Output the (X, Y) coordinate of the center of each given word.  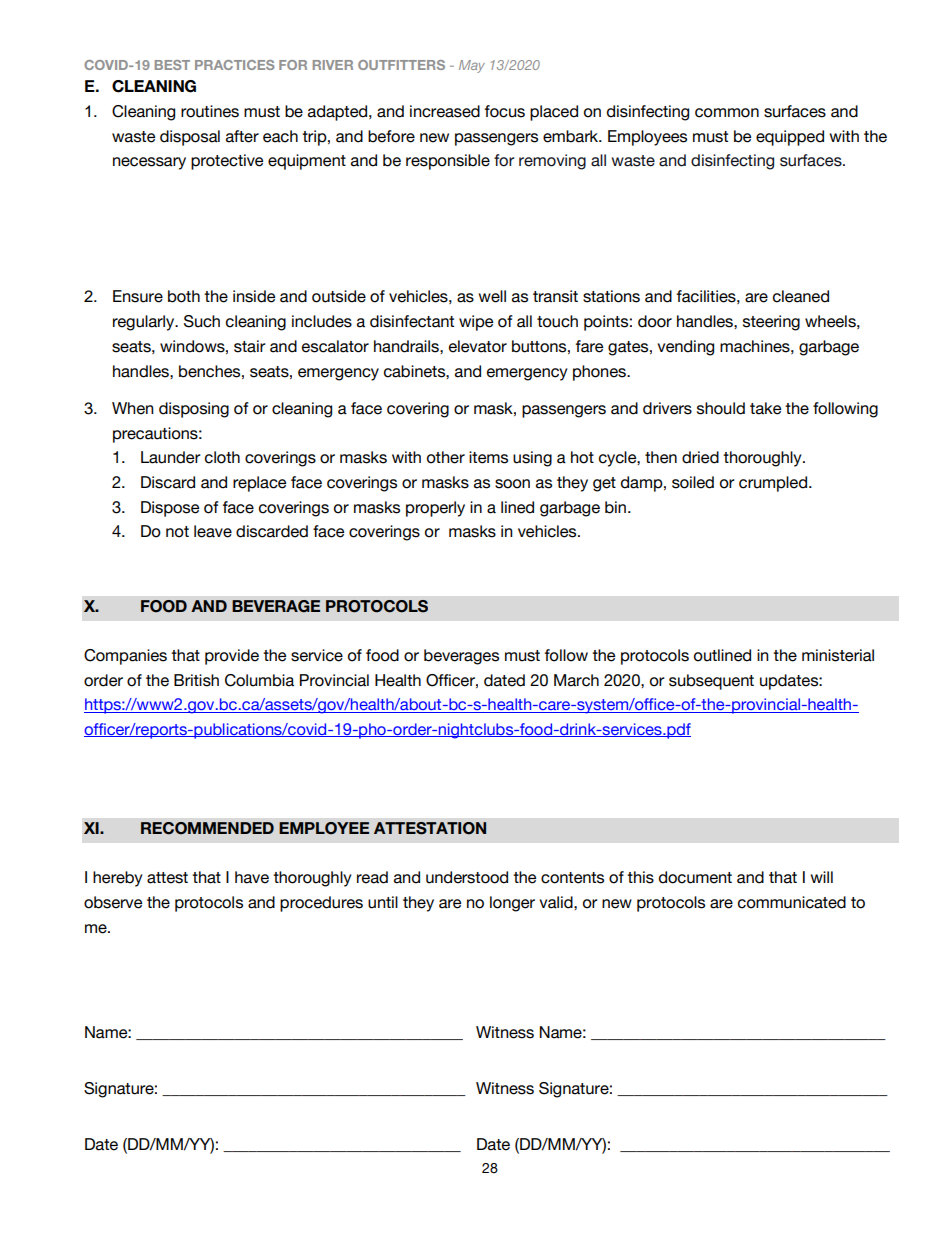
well (492, 296)
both (184, 296)
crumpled (774, 484)
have (252, 877)
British (196, 680)
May (472, 66)
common (727, 113)
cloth (222, 457)
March (576, 680)
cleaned (801, 296)
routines (210, 111)
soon (512, 484)
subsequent (711, 682)
